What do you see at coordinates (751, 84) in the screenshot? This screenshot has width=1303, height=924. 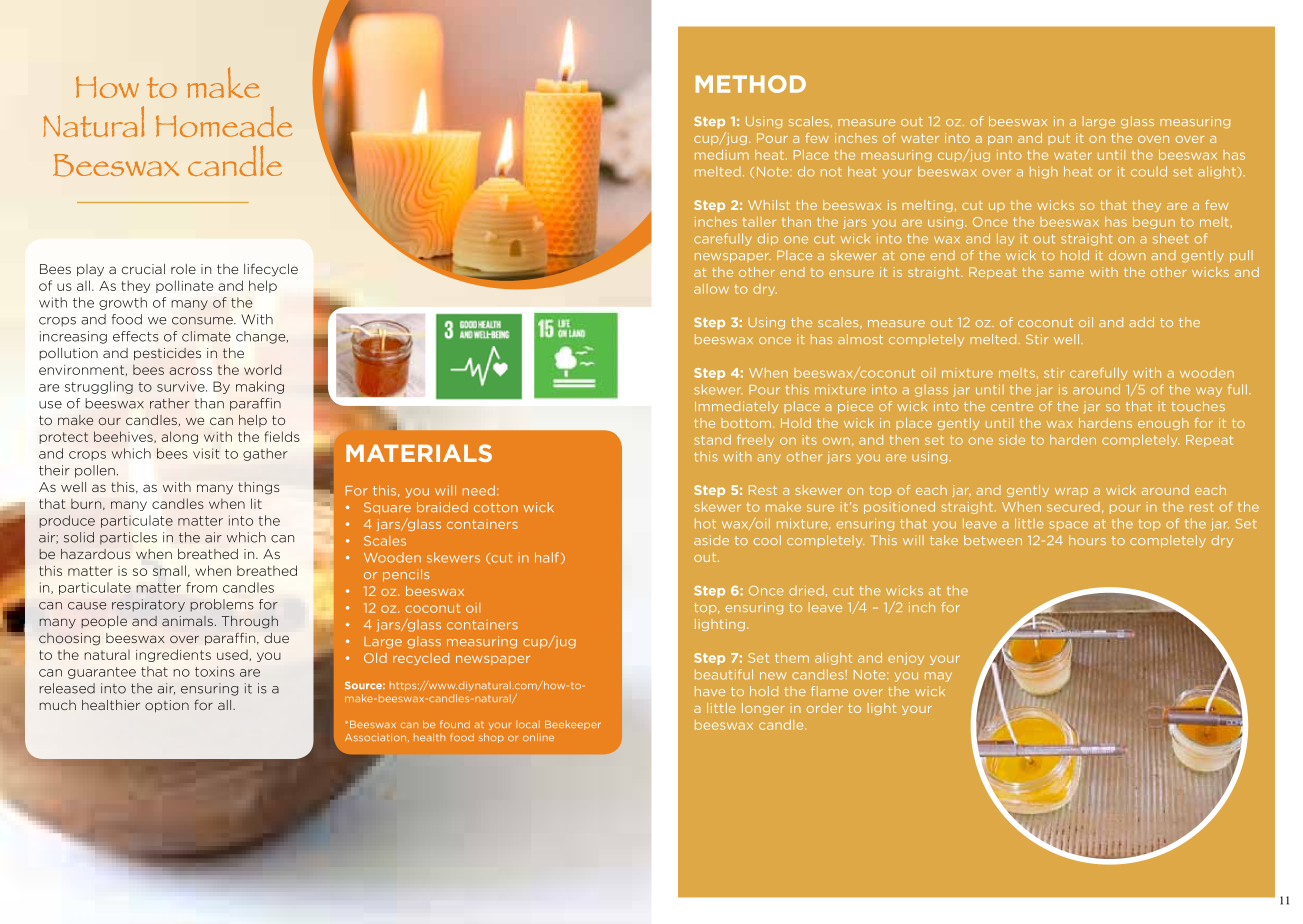 I see `METHOD` at bounding box center [751, 84].
